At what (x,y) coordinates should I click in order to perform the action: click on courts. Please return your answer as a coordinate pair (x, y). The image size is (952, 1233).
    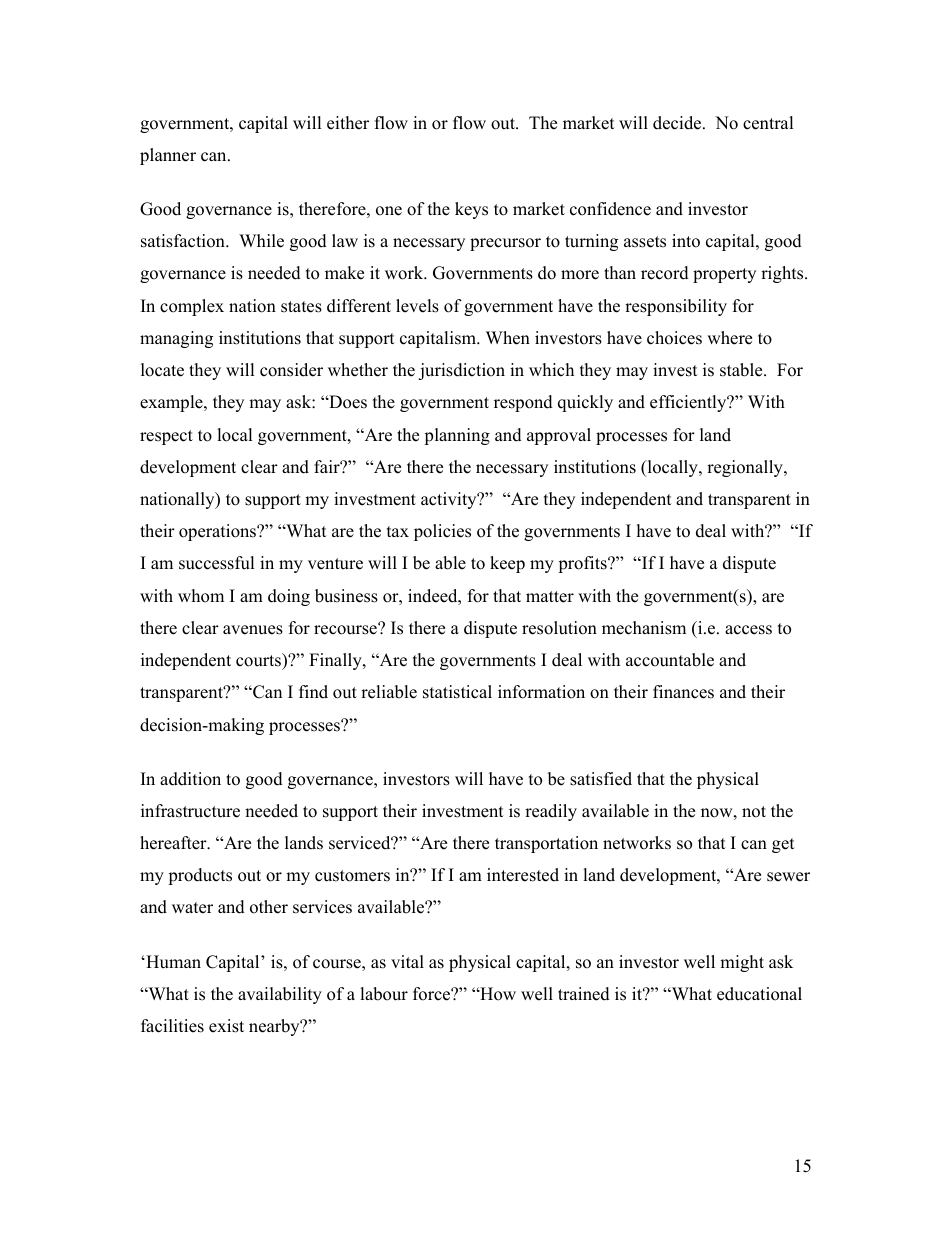
    Looking at the image, I should click on (259, 660).
